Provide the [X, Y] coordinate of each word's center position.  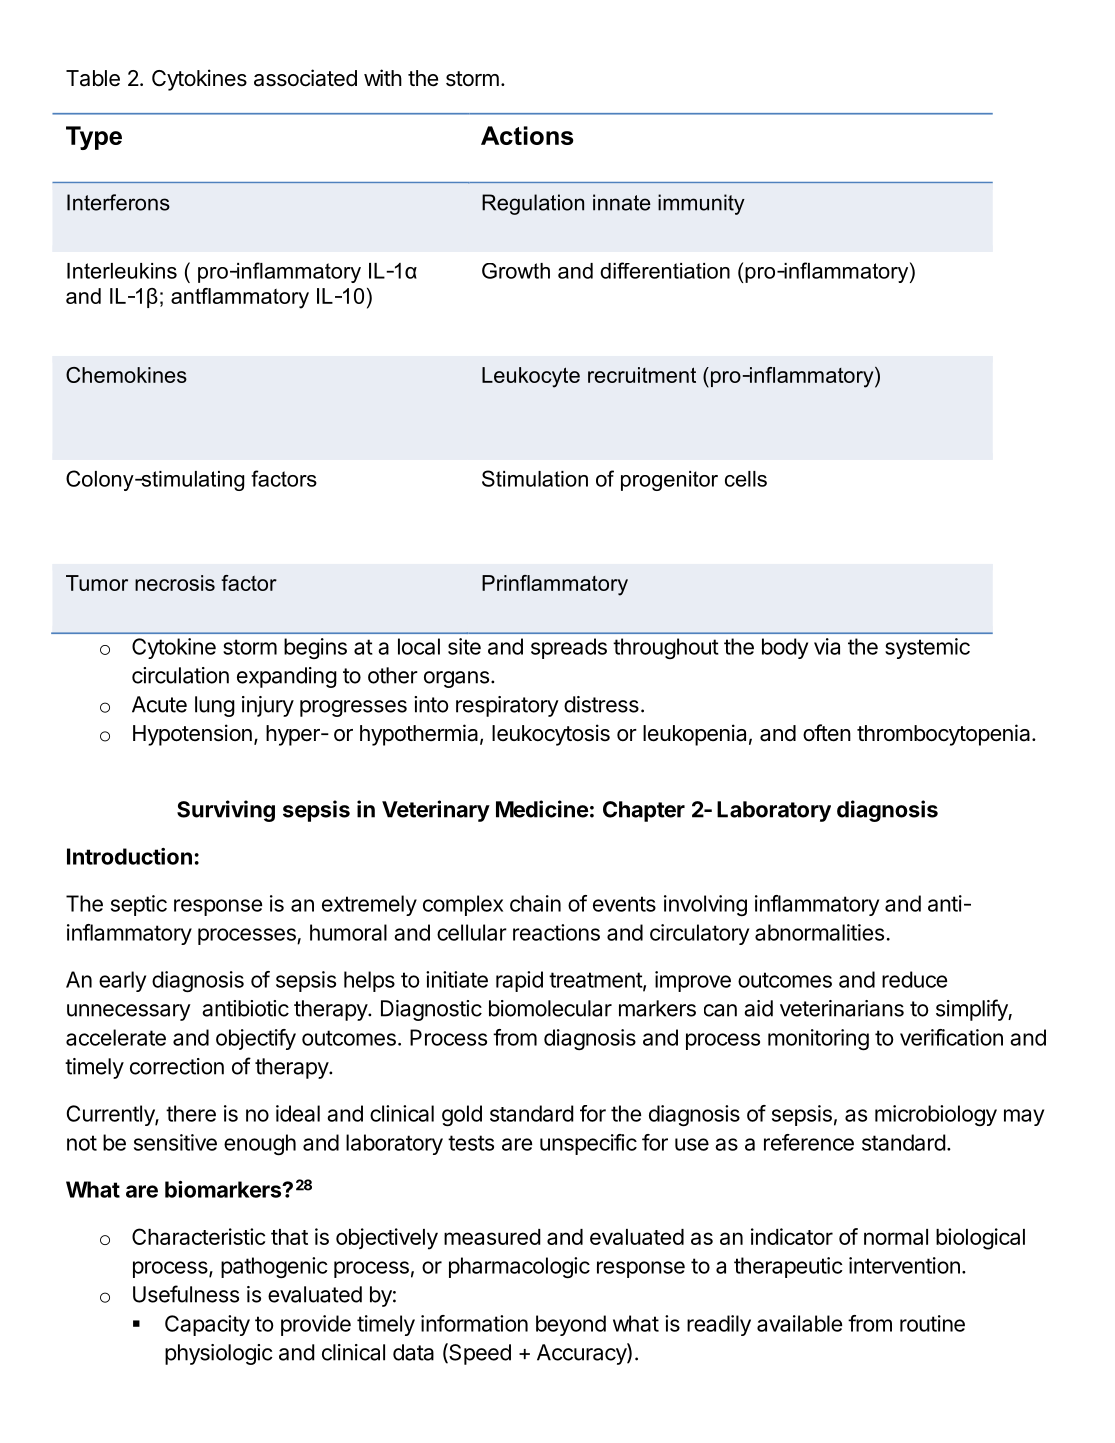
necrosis [175, 583]
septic [139, 905]
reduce [914, 979]
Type [94, 138]
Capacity [207, 1325]
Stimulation [535, 478]
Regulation [533, 204]
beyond [571, 1325]
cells [746, 479]
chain [535, 903]
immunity [701, 204]
